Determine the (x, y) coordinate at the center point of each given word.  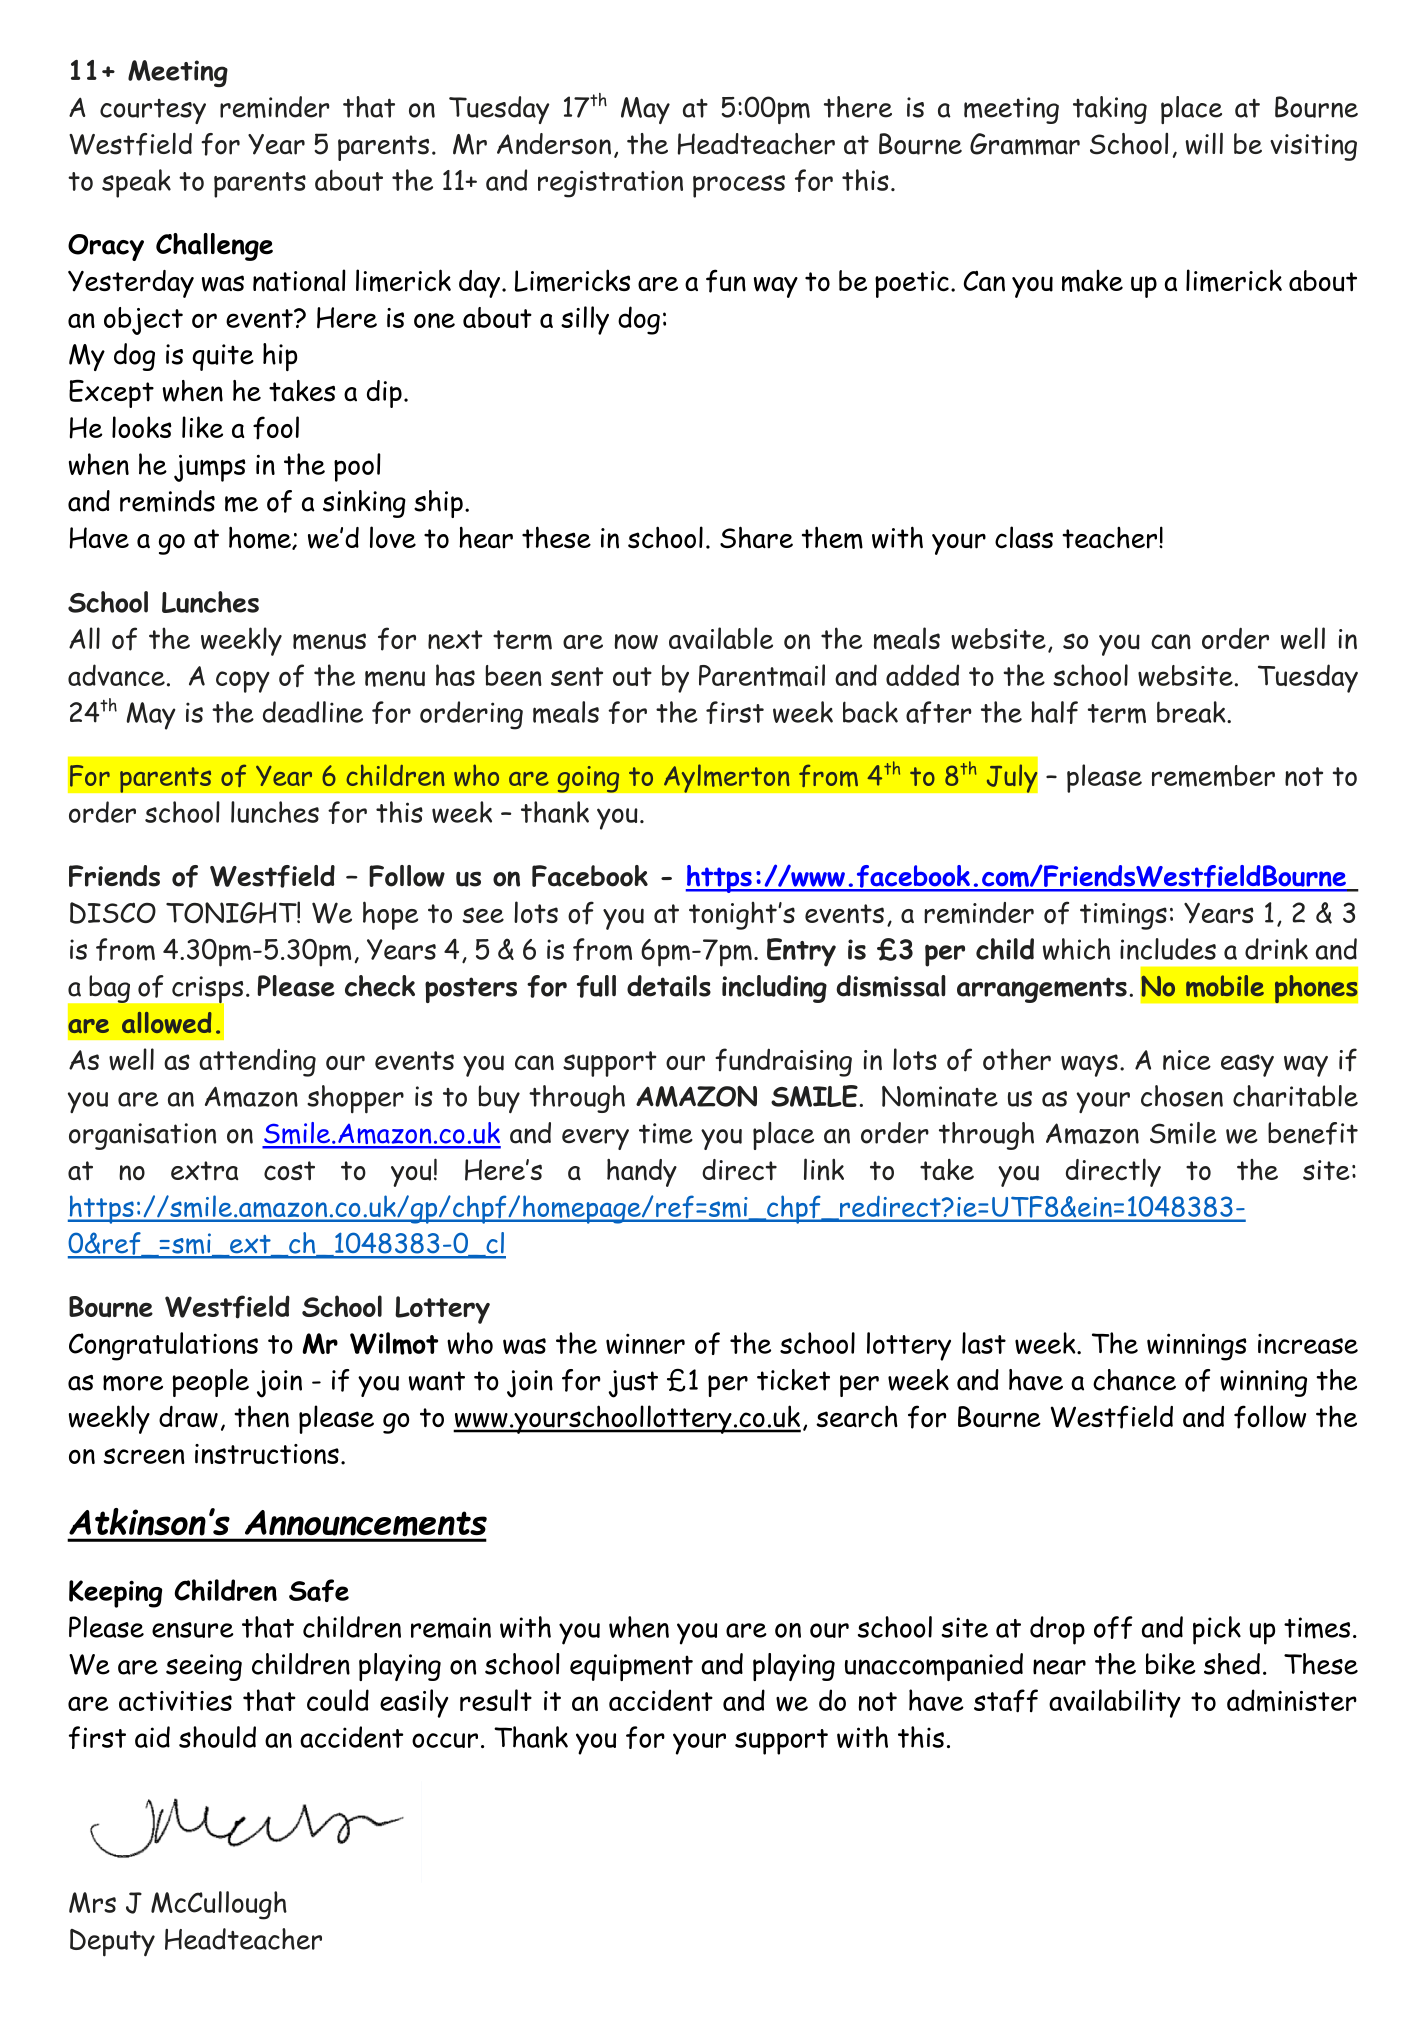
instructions (267, 1454)
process (739, 186)
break (1192, 712)
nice (1187, 1060)
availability (1115, 1703)
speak (136, 183)
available (721, 638)
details (669, 986)
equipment (631, 1667)
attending (257, 1062)
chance (1134, 1380)
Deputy (112, 1943)
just (633, 1384)
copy (243, 682)
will (1204, 143)
